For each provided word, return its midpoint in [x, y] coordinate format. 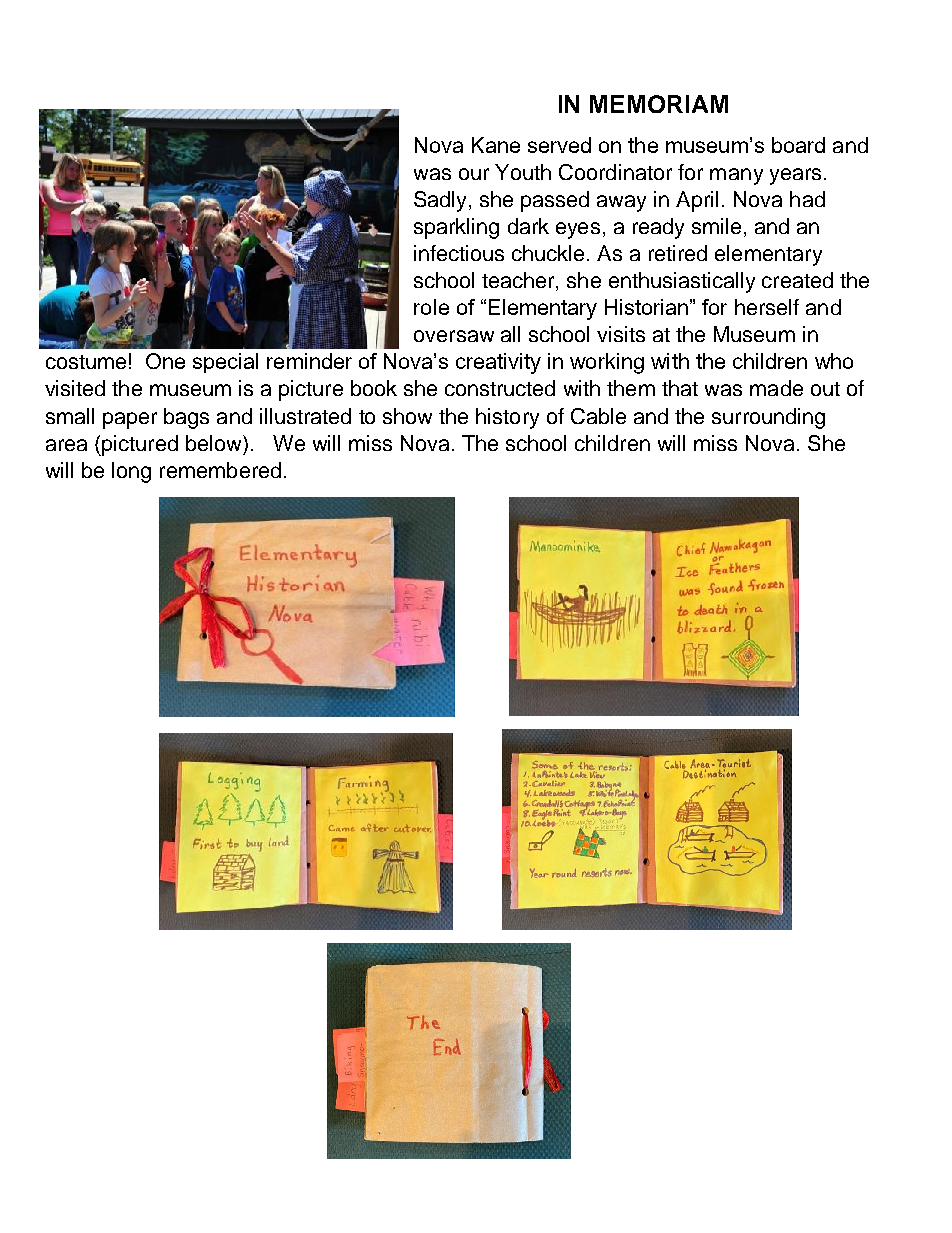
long [131, 472]
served [559, 145]
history [507, 418]
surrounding [768, 418]
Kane [496, 145]
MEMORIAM [659, 104]
